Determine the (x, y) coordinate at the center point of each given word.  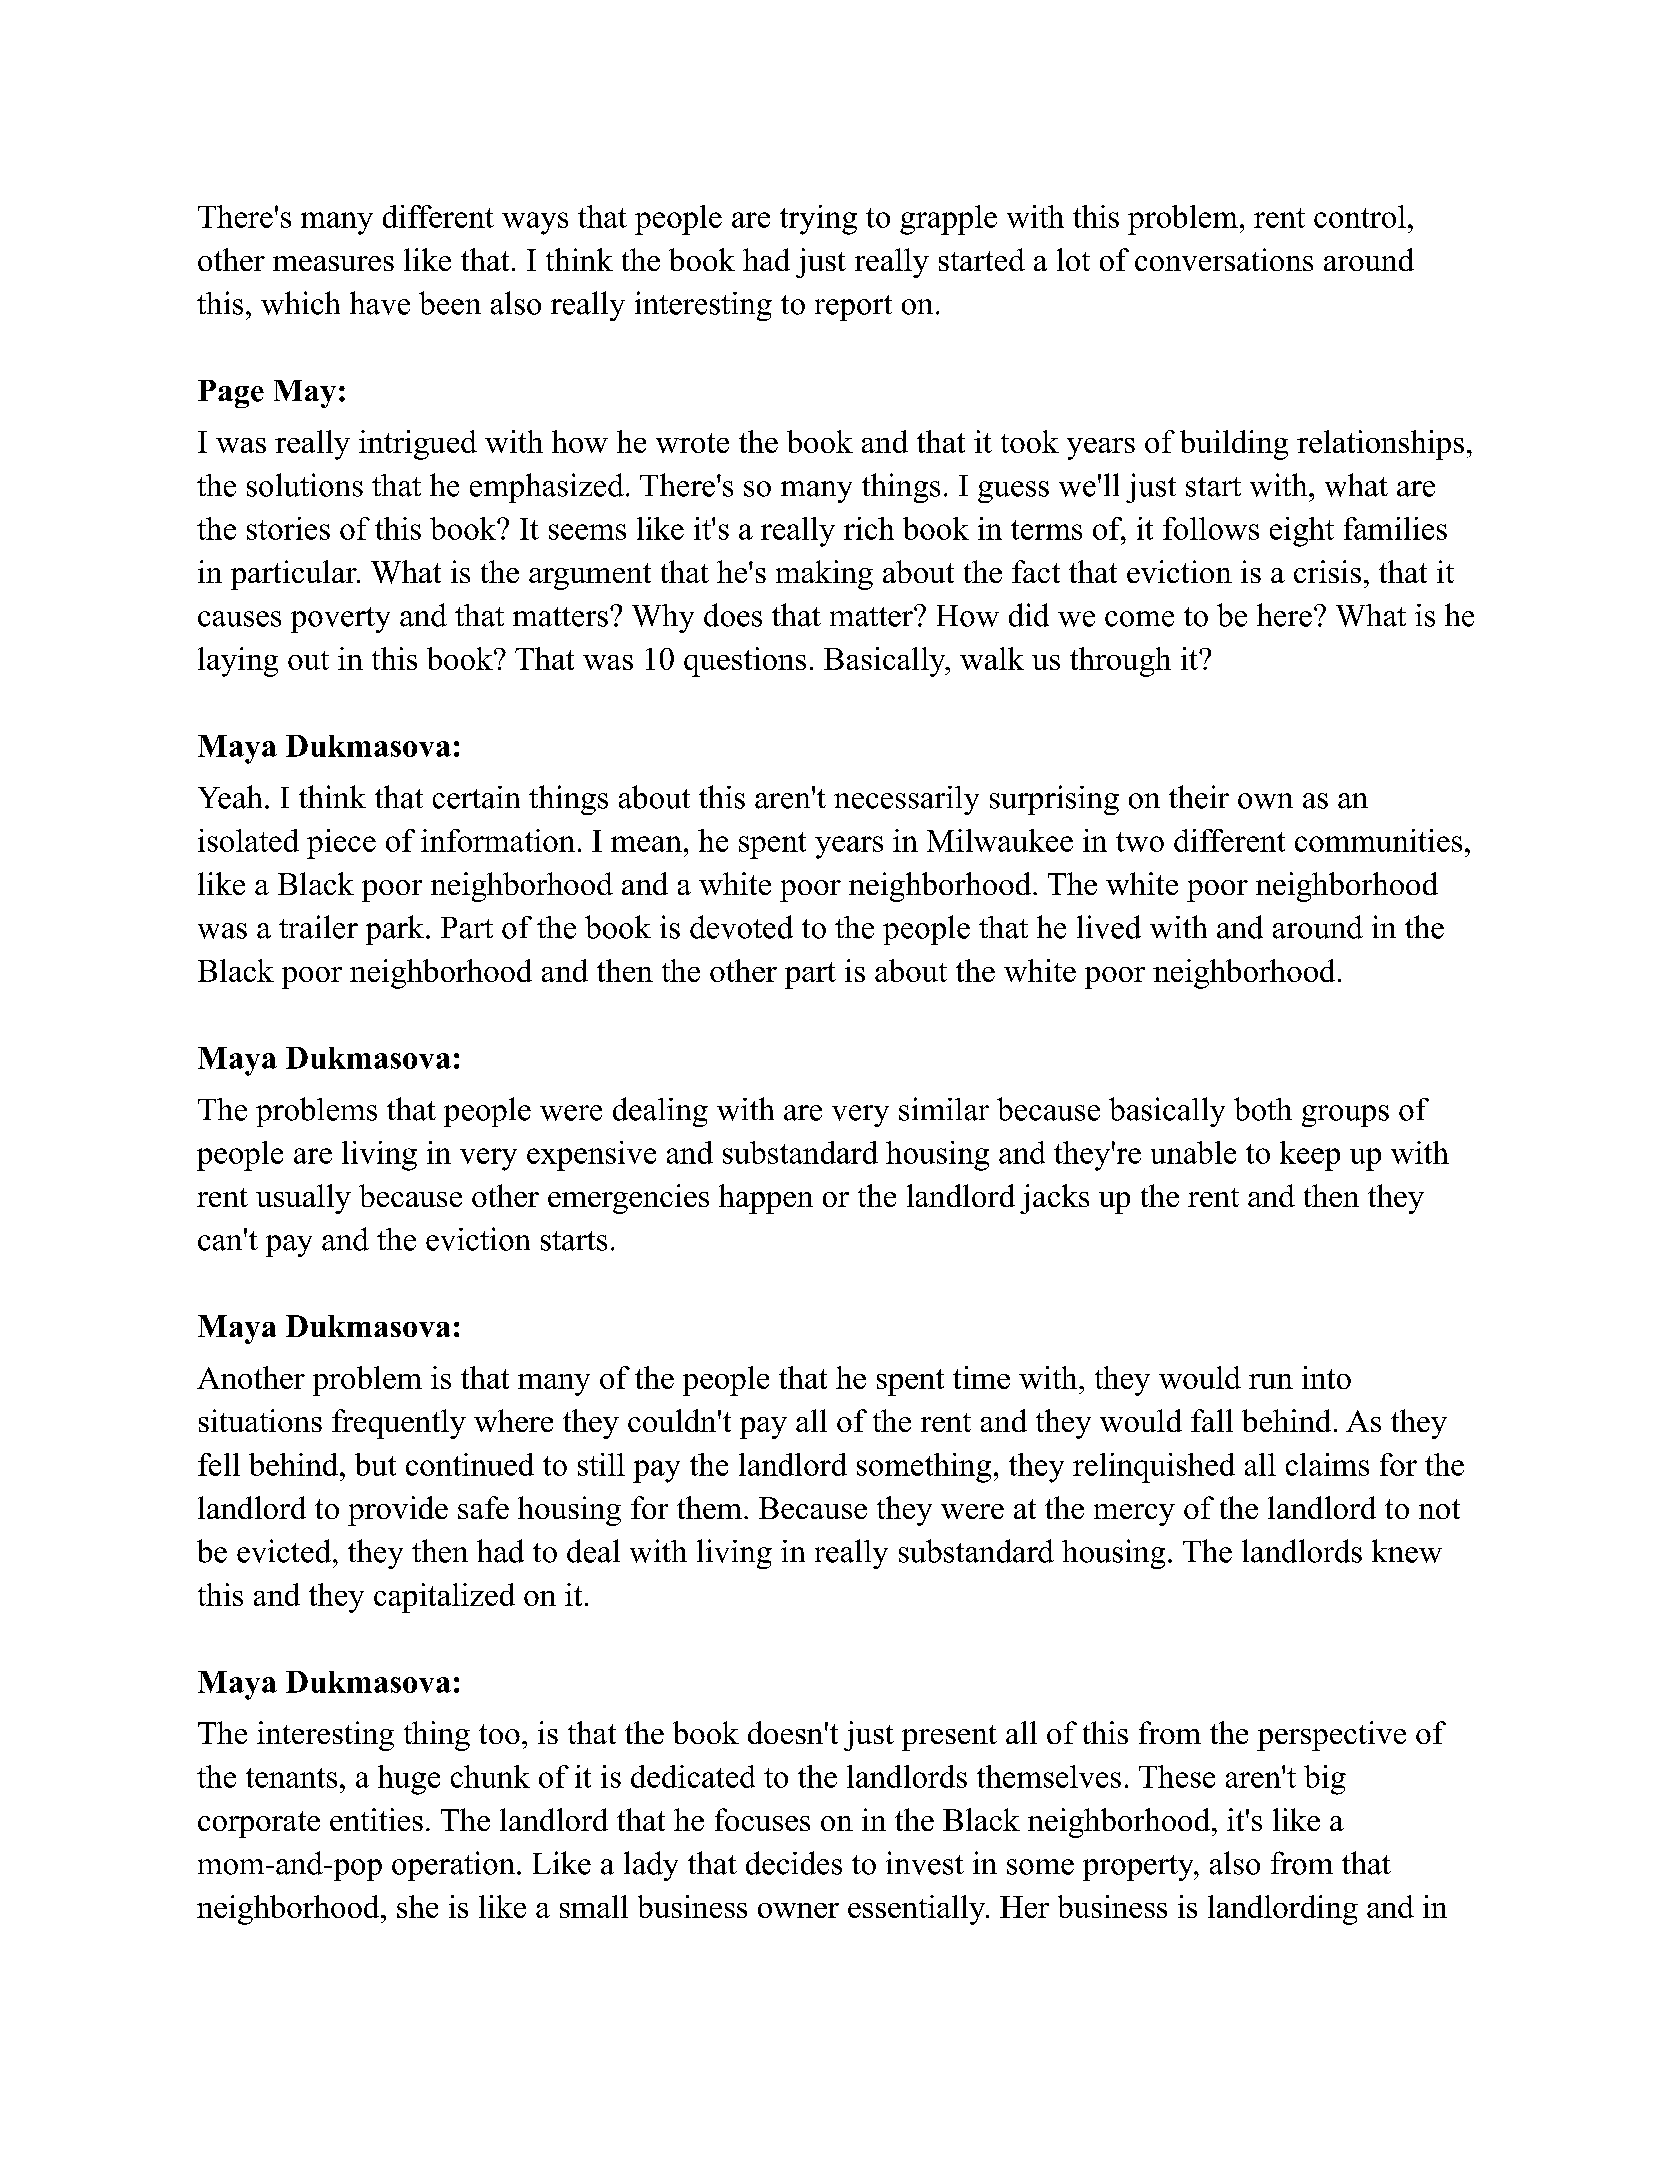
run (1271, 1381)
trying (818, 220)
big (1325, 1780)
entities (376, 1819)
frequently (399, 1424)
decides (794, 1863)
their (1199, 797)
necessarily (906, 800)
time (981, 1377)
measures (333, 263)
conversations (1224, 259)
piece (341, 844)
